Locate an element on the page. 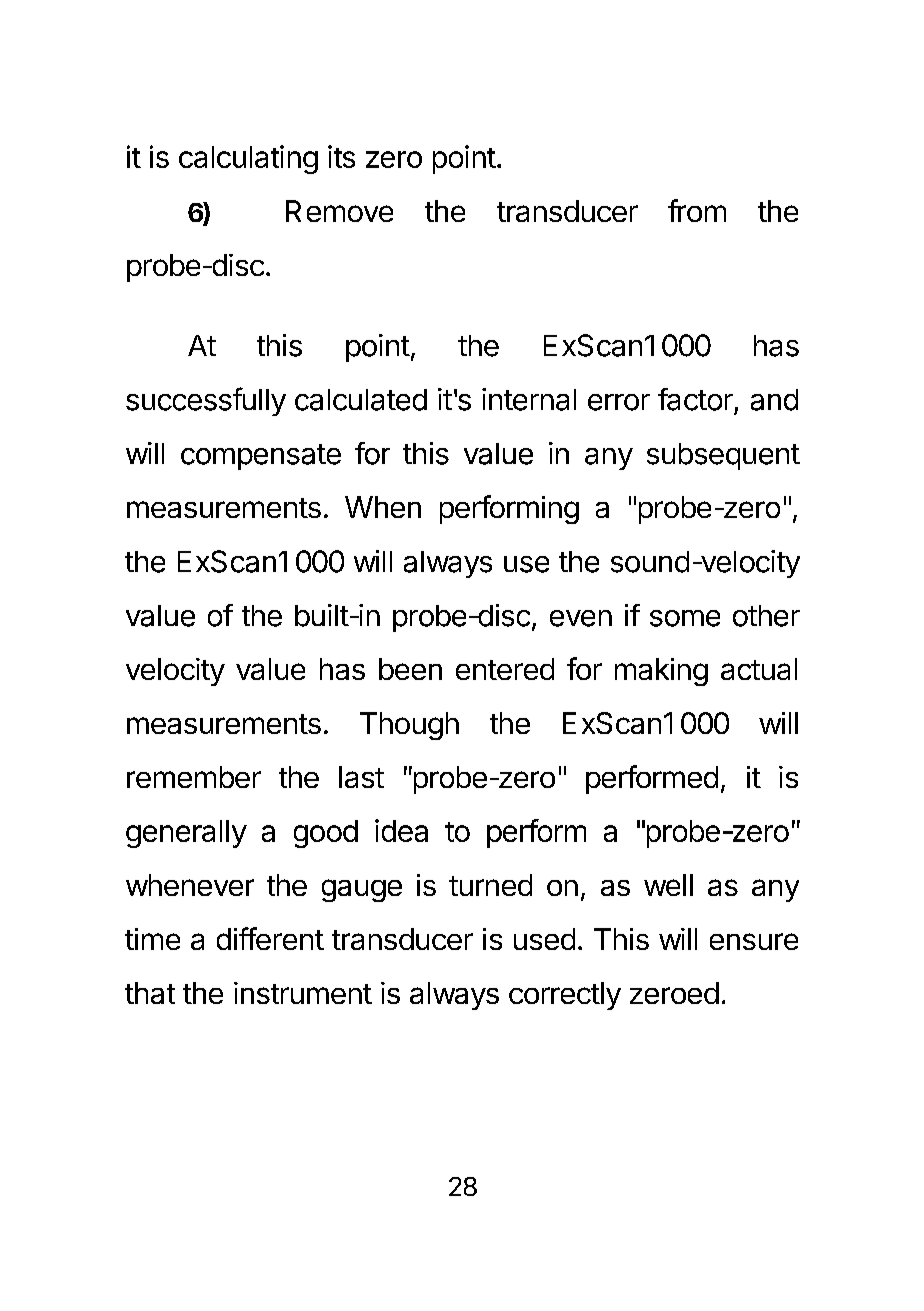 The width and height of the document is (924, 1311). some is located at coordinates (685, 618).
